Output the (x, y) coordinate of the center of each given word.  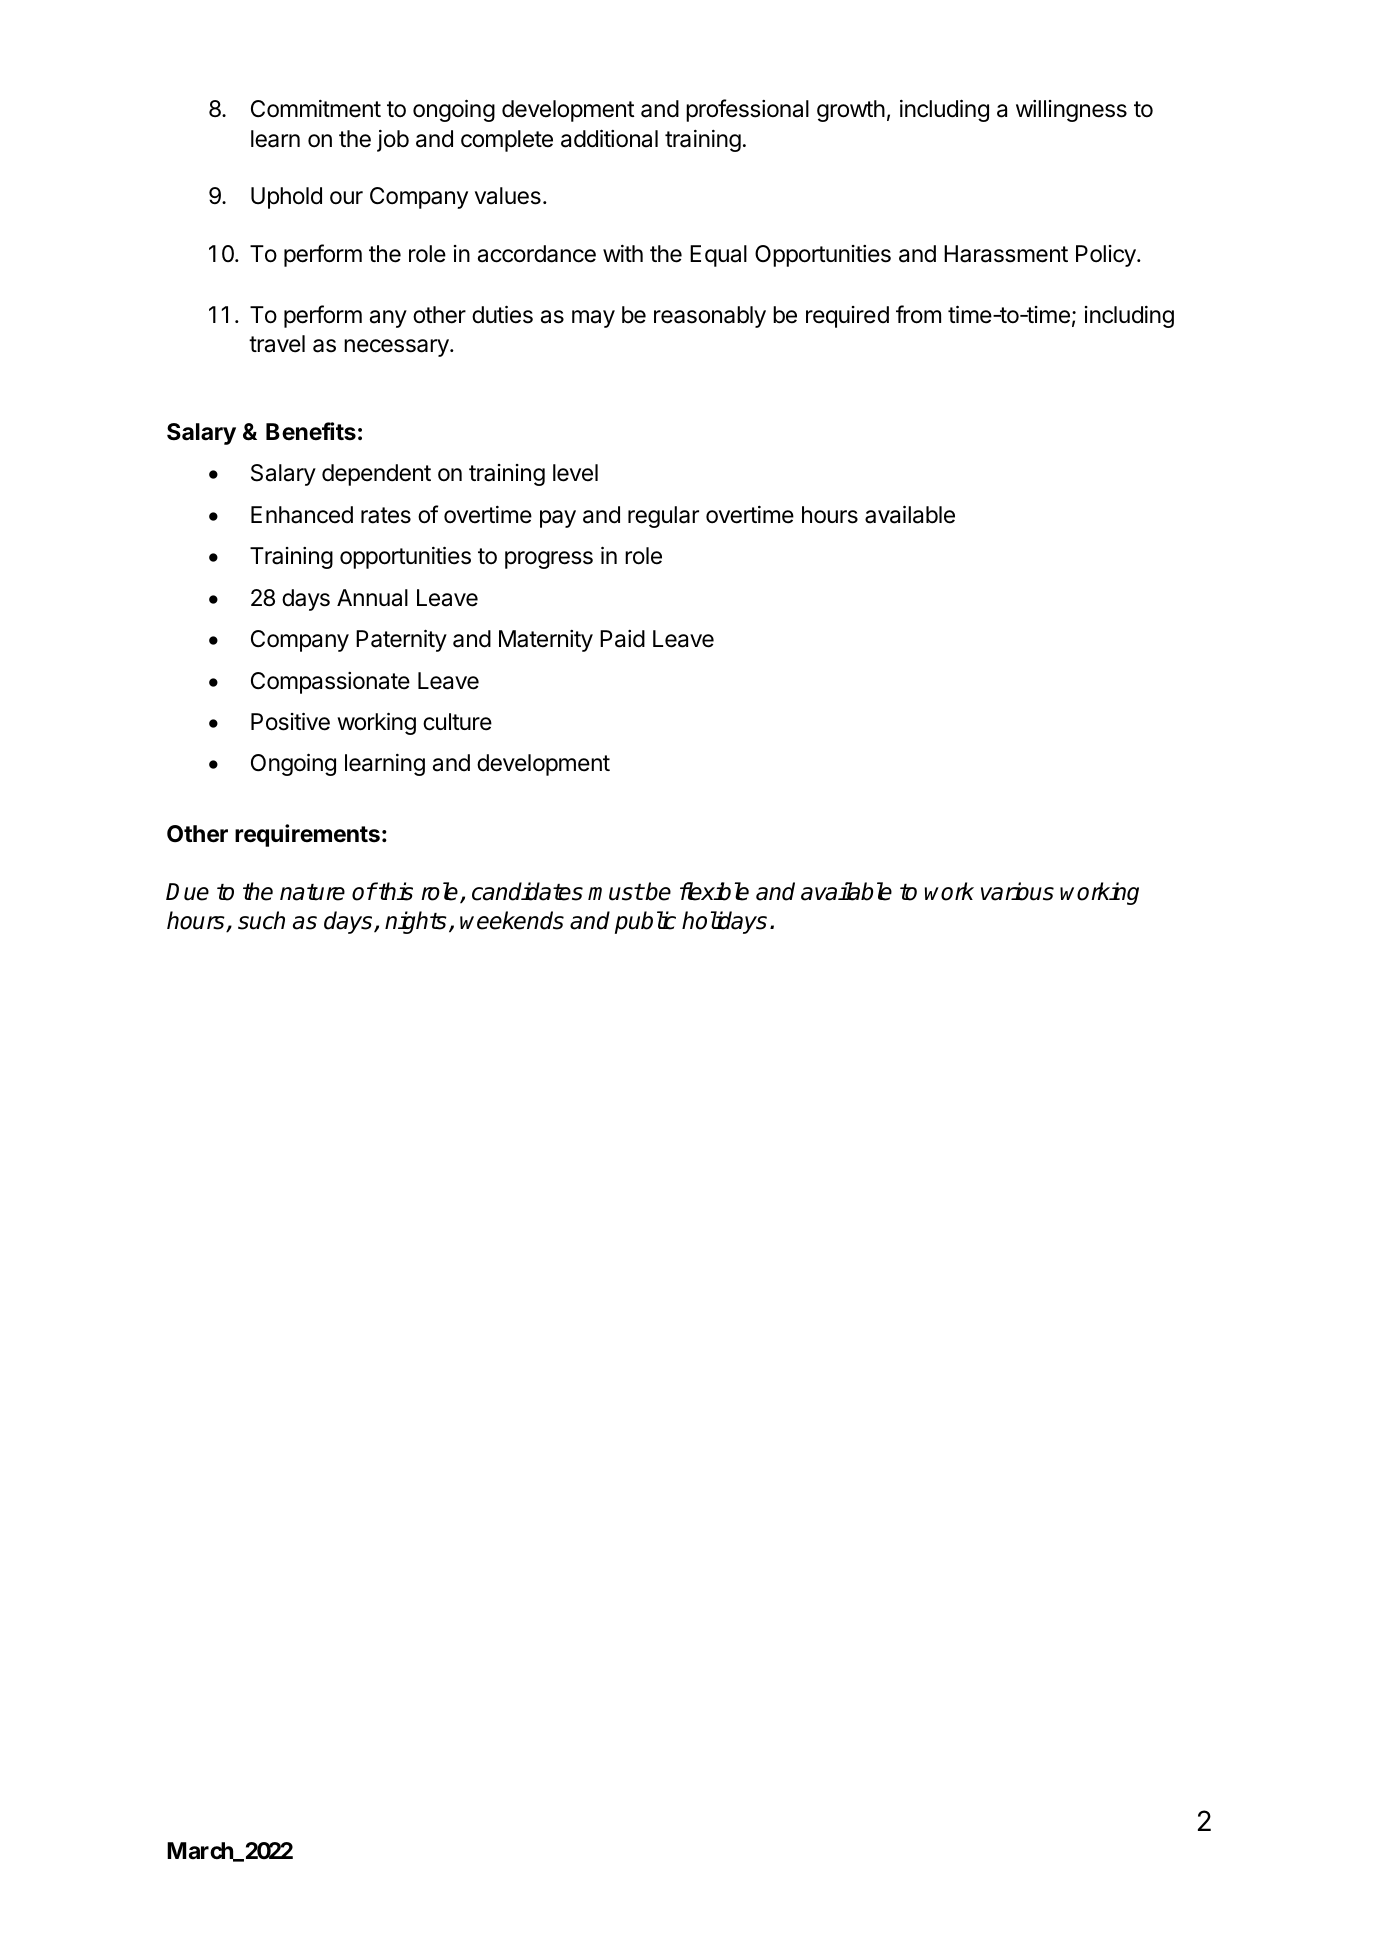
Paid (622, 639)
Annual (372, 598)
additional (609, 138)
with (623, 253)
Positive (290, 721)
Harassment (1006, 254)
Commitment (316, 109)
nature (312, 892)
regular (663, 517)
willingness (1071, 111)
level (575, 473)
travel (277, 344)
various (1017, 891)
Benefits (311, 431)
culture (457, 722)
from (918, 314)
